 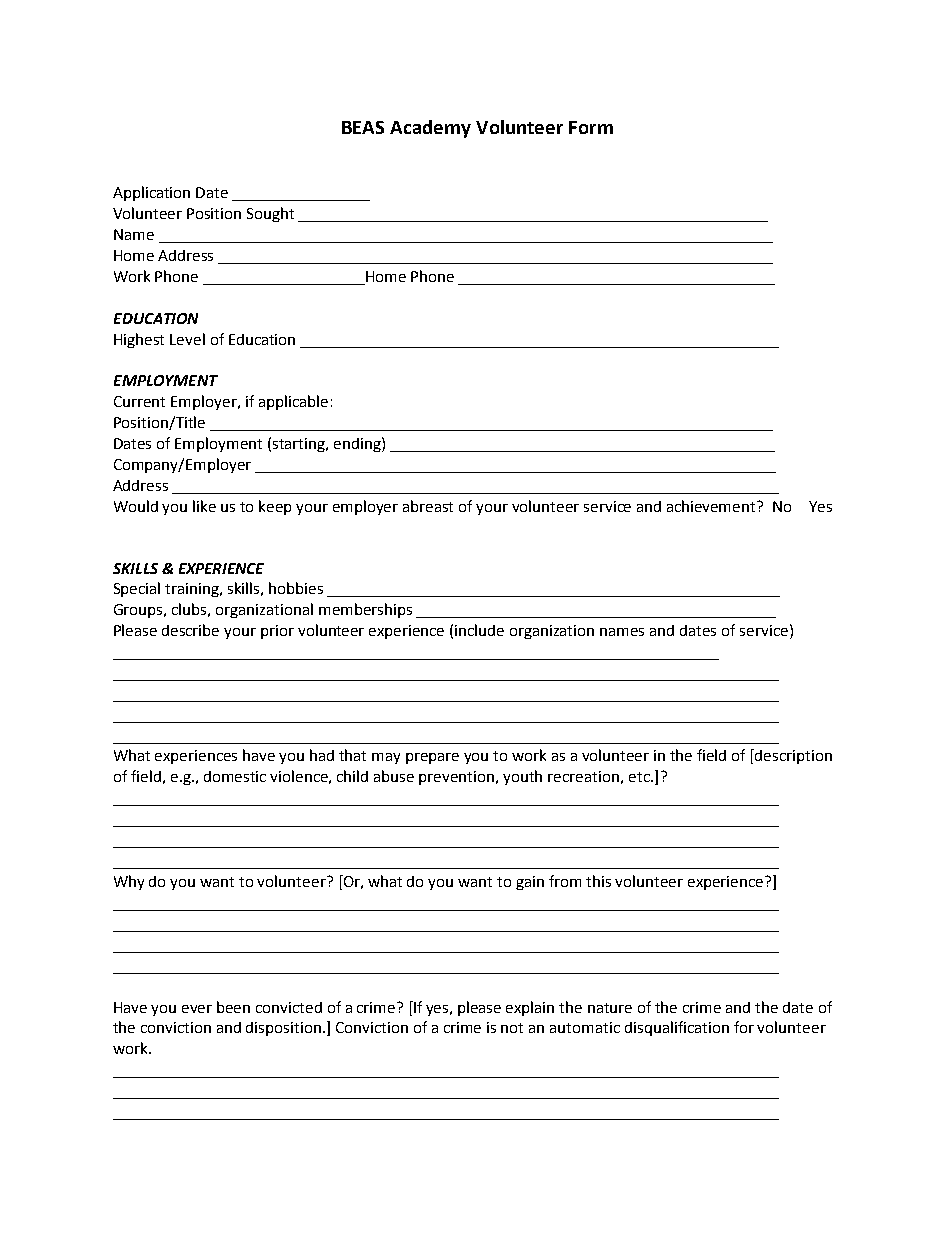 What do you see at coordinates (512, 1028) in the document?
I see `not` at bounding box center [512, 1028].
